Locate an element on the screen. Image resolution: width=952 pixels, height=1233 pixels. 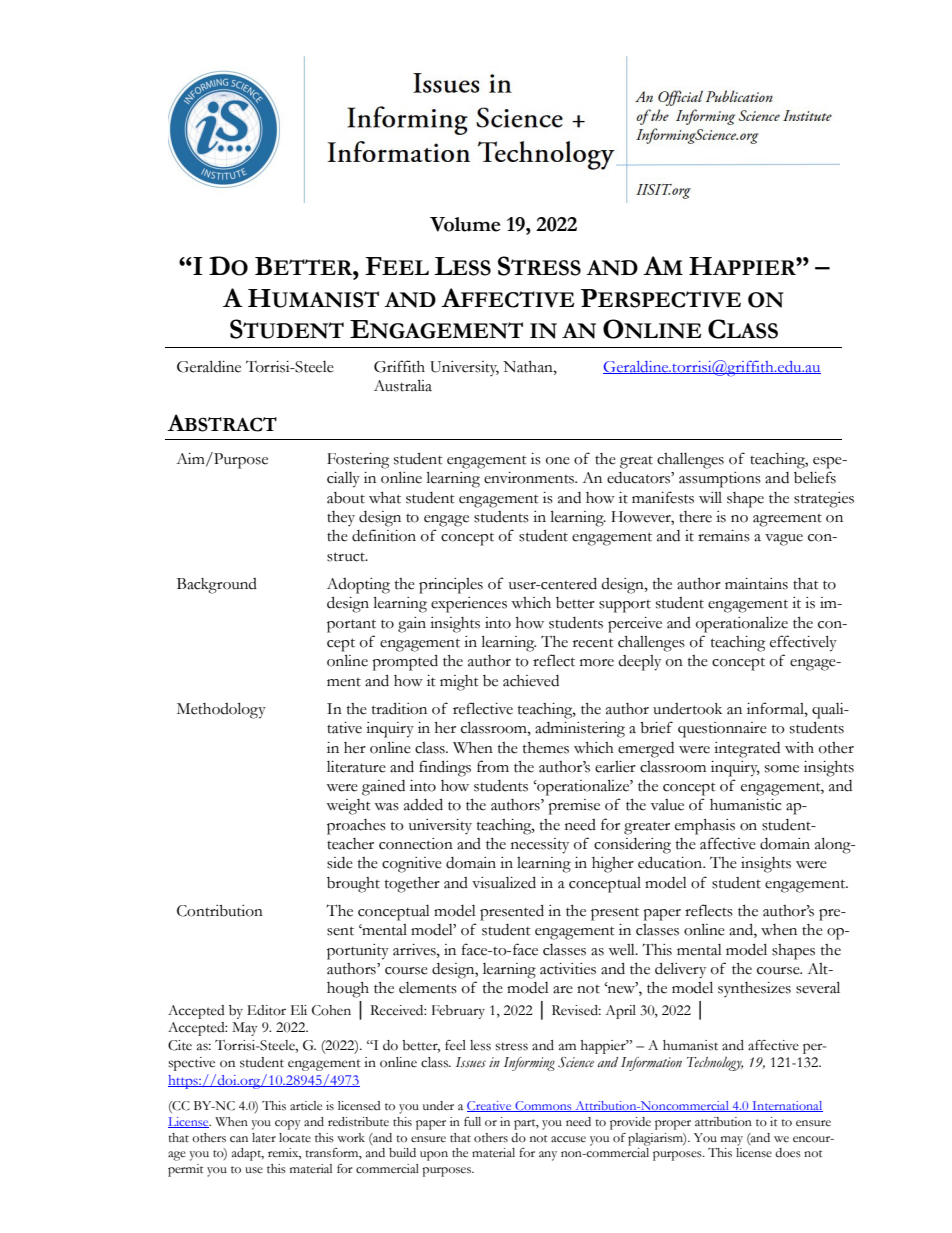
Australia is located at coordinates (403, 385).
